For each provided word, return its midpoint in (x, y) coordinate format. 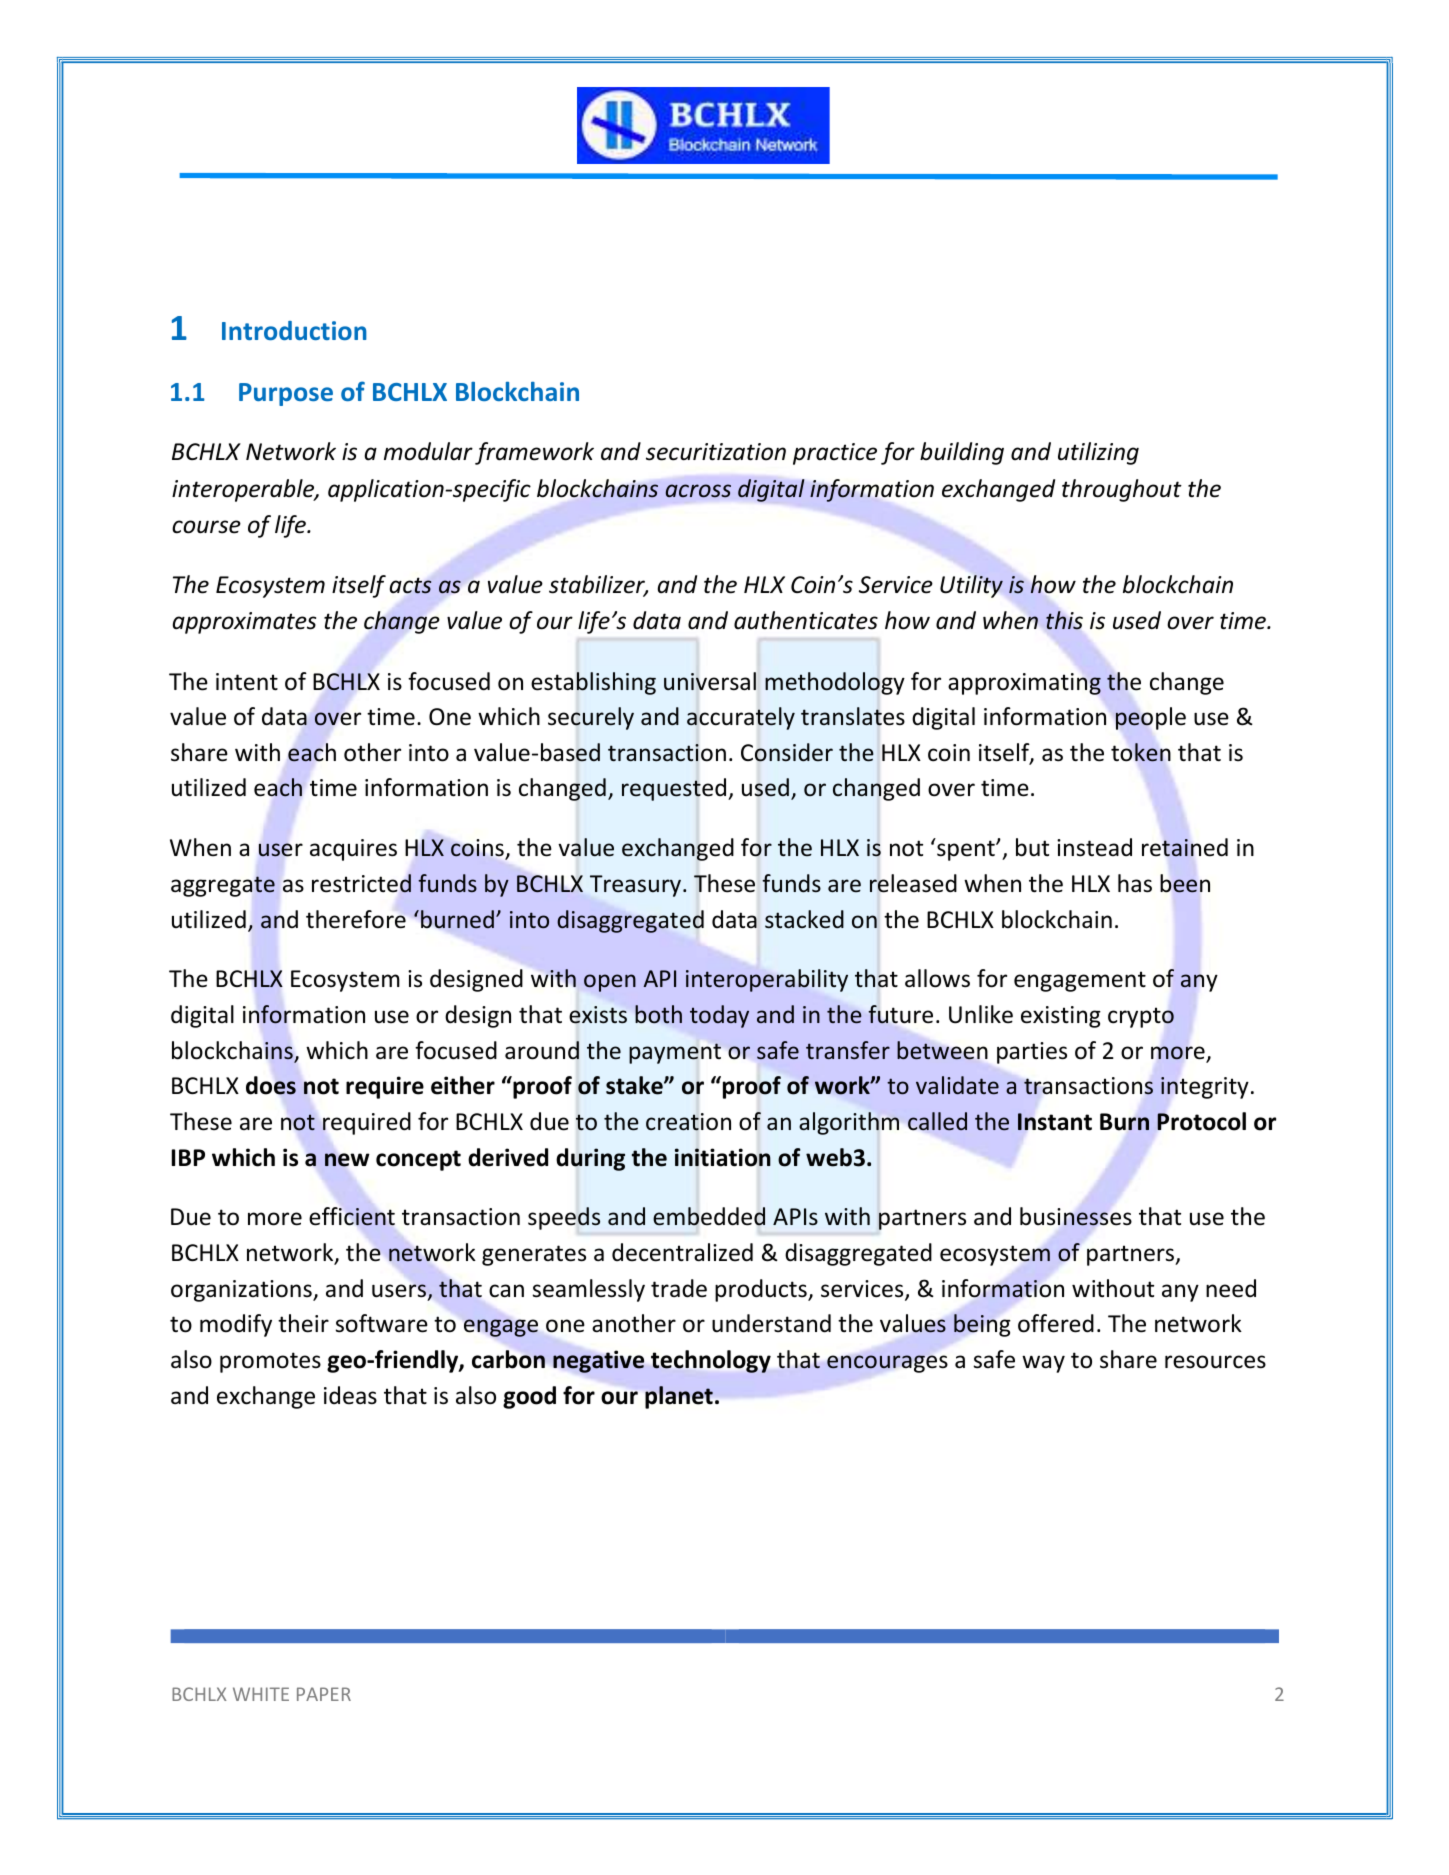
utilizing (1098, 453)
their (303, 1323)
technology (711, 1361)
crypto (1141, 1017)
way (1043, 1364)
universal (710, 681)
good (529, 1397)
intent (247, 682)
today (719, 1016)
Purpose (286, 394)
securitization (716, 452)
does (271, 1085)
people (1151, 718)
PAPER (324, 1694)
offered (1056, 1323)
